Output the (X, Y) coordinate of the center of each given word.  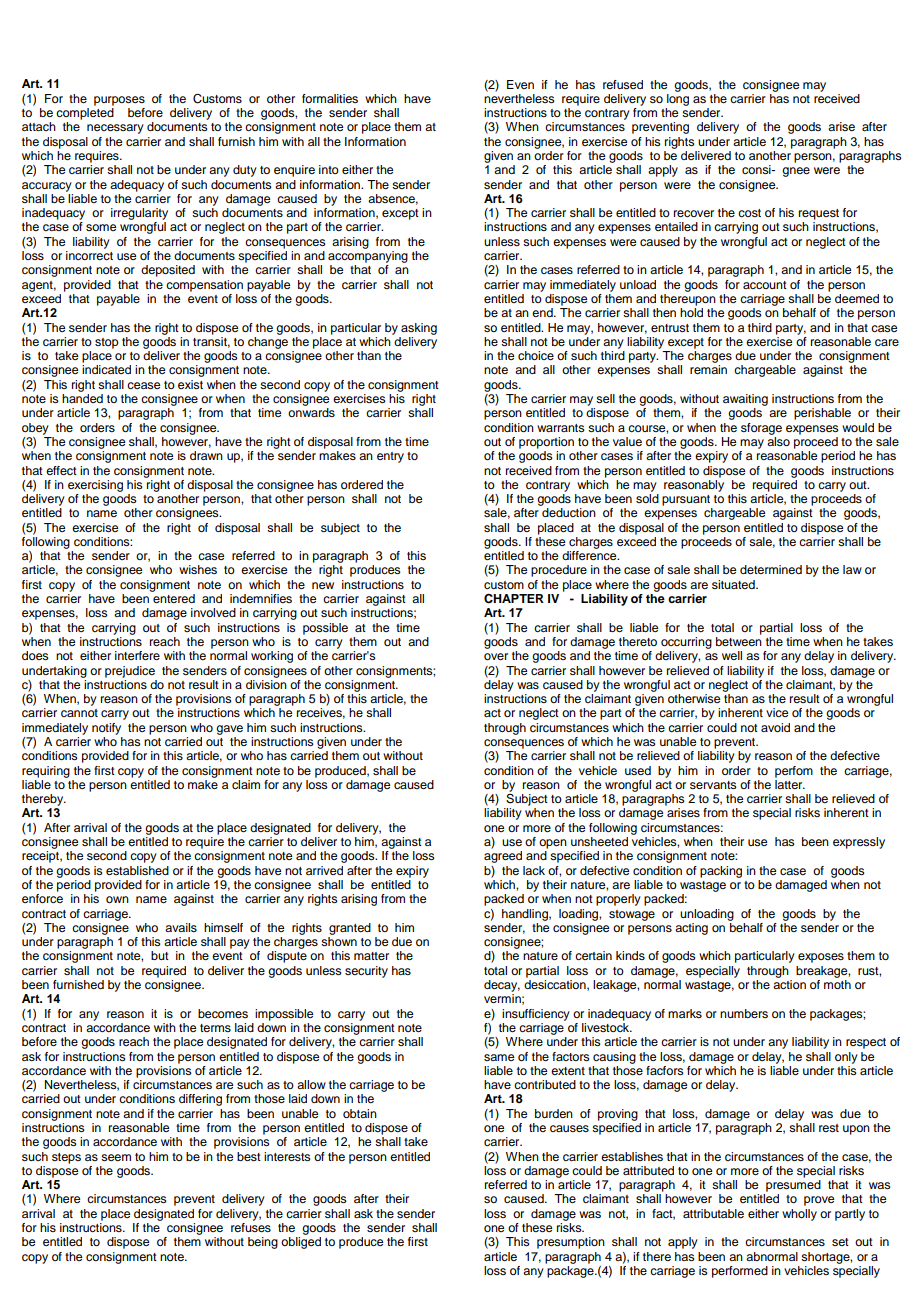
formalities (330, 98)
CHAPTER (514, 599)
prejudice (130, 672)
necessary (115, 129)
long (678, 98)
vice (777, 712)
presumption (571, 1243)
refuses (251, 1227)
